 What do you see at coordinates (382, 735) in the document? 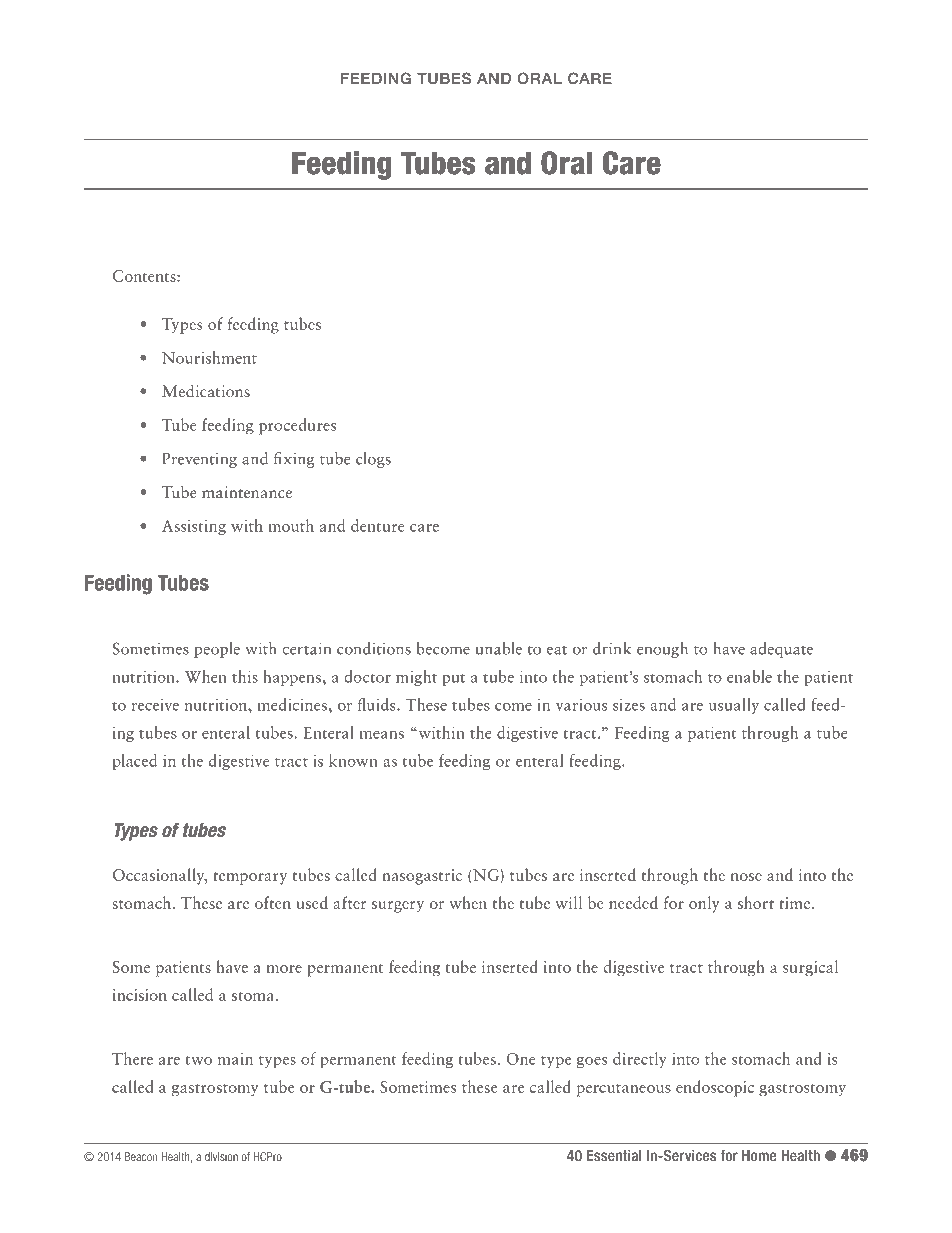
I see `means` at bounding box center [382, 735].
